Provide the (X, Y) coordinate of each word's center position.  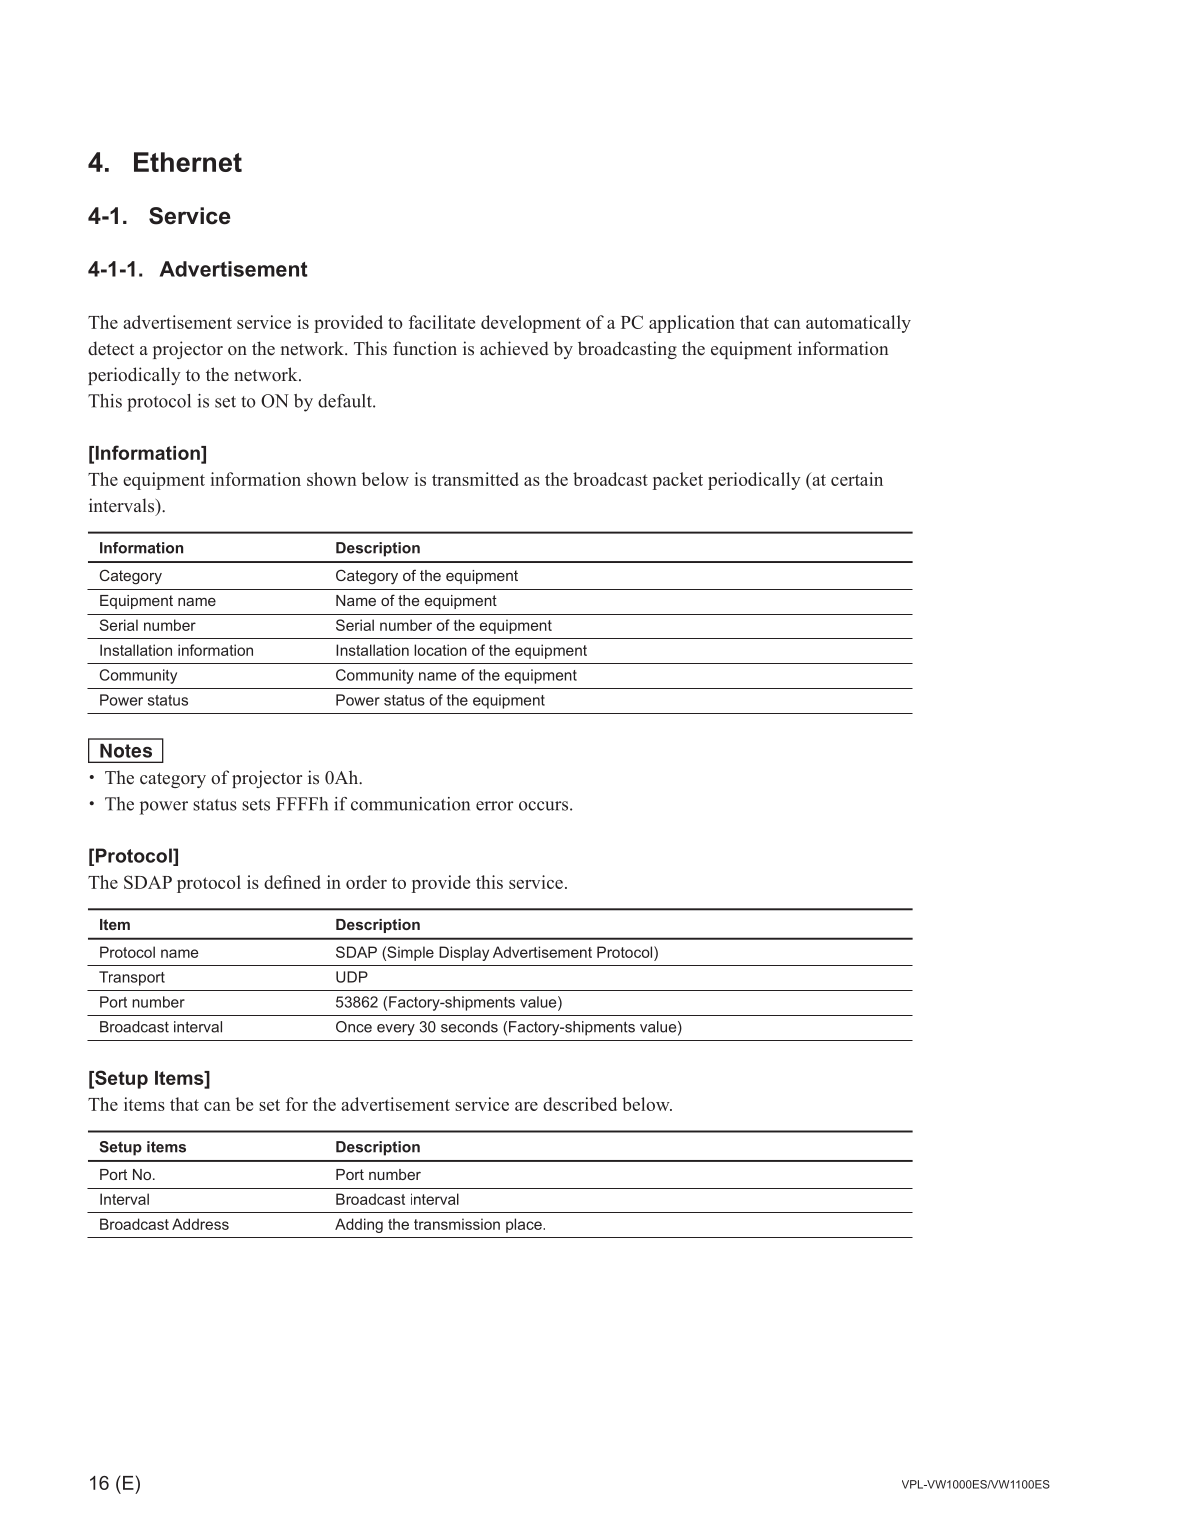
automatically (858, 324)
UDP (352, 977)
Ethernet (188, 162)
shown (332, 479)
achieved (514, 348)
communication (410, 804)
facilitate (442, 322)
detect (111, 348)
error (495, 806)
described (580, 1104)
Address (200, 1224)
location (440, 650)
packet (678, 481)
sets (256, 805)
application (692, 324)
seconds (469, 1027)
